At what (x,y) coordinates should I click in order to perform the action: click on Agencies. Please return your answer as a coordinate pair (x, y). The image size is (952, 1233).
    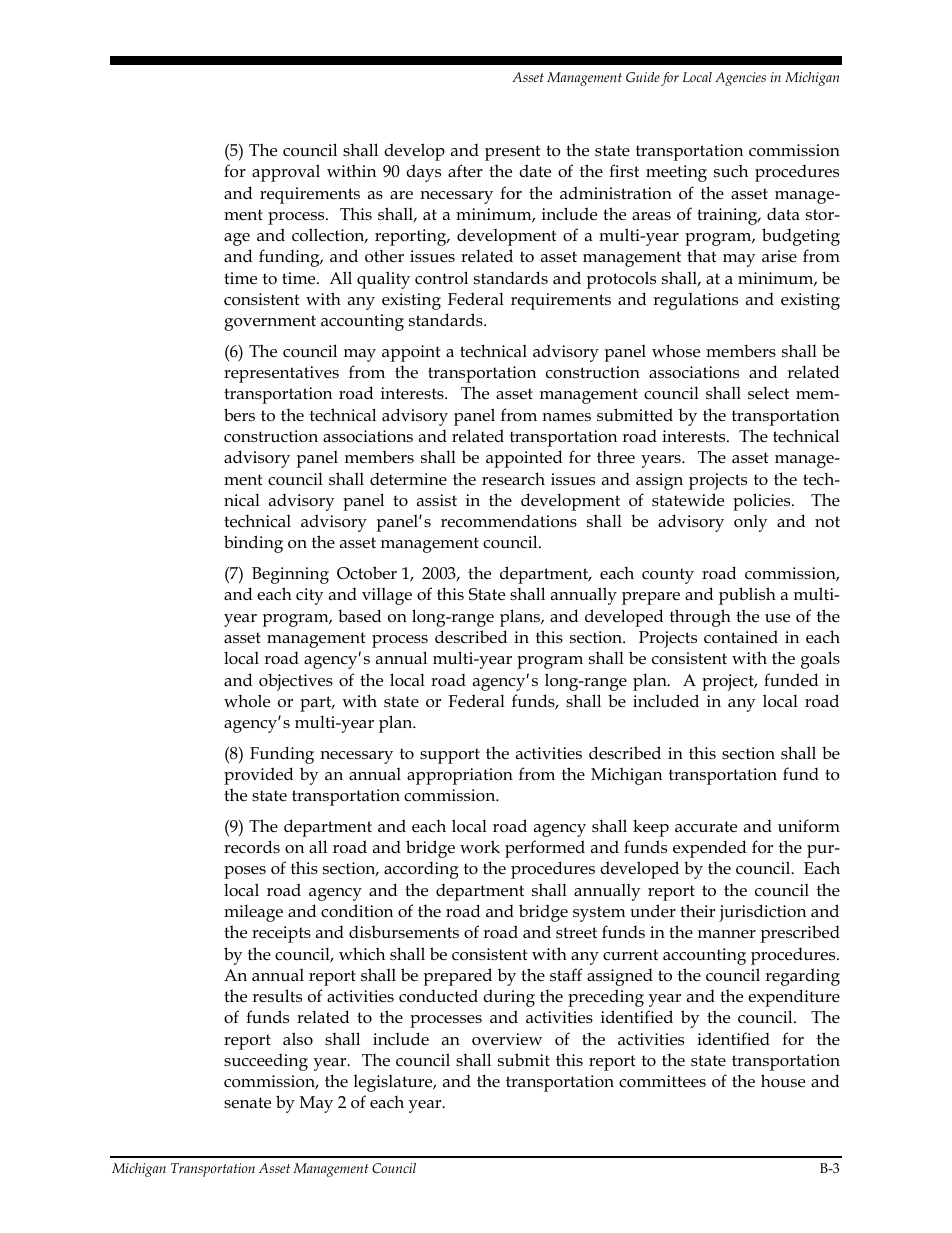
    Looking at the image, I should click on (740, 79).
